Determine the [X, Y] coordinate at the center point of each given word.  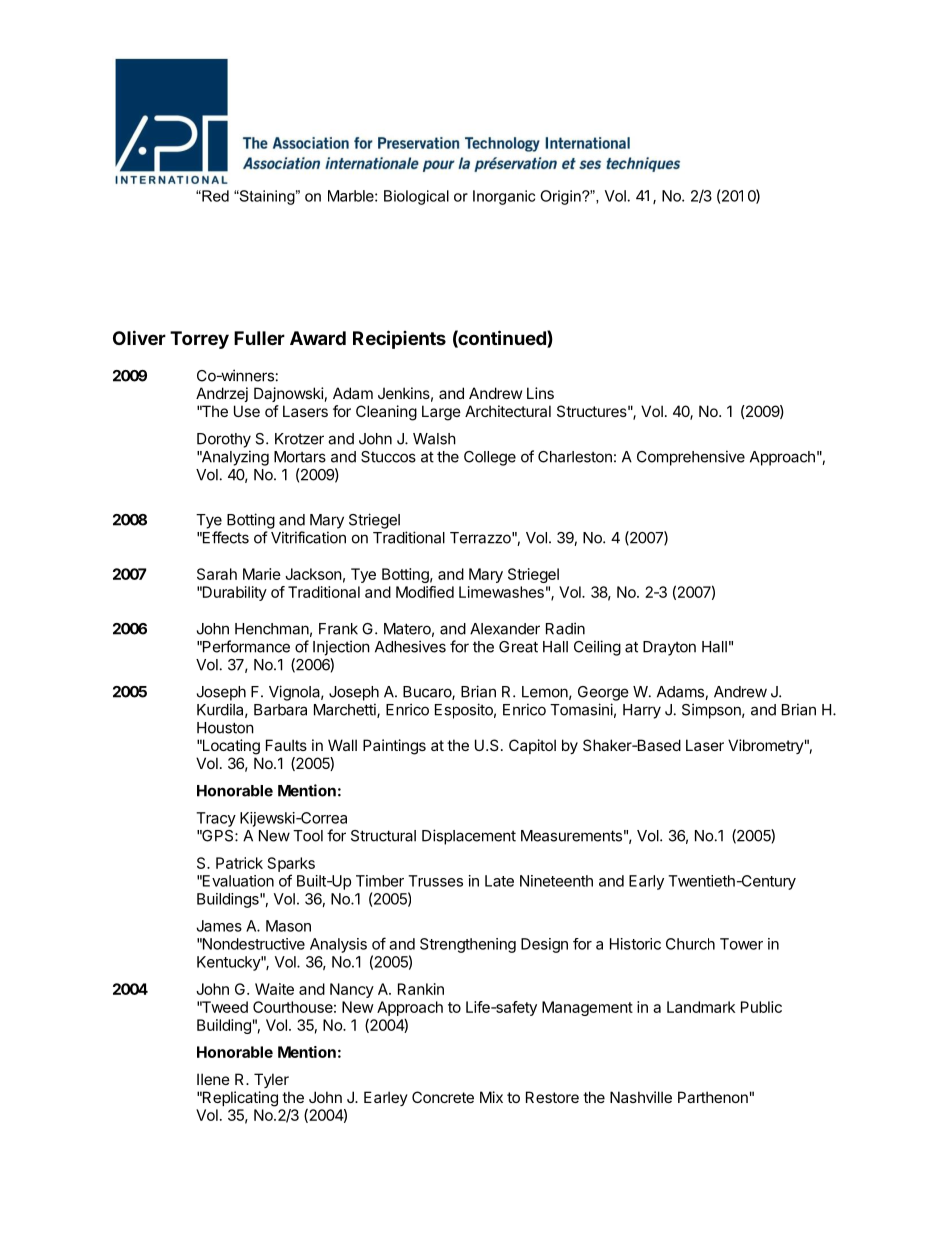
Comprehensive [691, 458]
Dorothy [224, 440]
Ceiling [597, 648]
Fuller [259, 338]
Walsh [434, 439]
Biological [416, 197]
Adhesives [410, 646]
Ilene [213, 1079]
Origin [561, 197]
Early [646, 882]
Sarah [217, 574]
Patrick [239, 863]
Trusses [435, 881]
